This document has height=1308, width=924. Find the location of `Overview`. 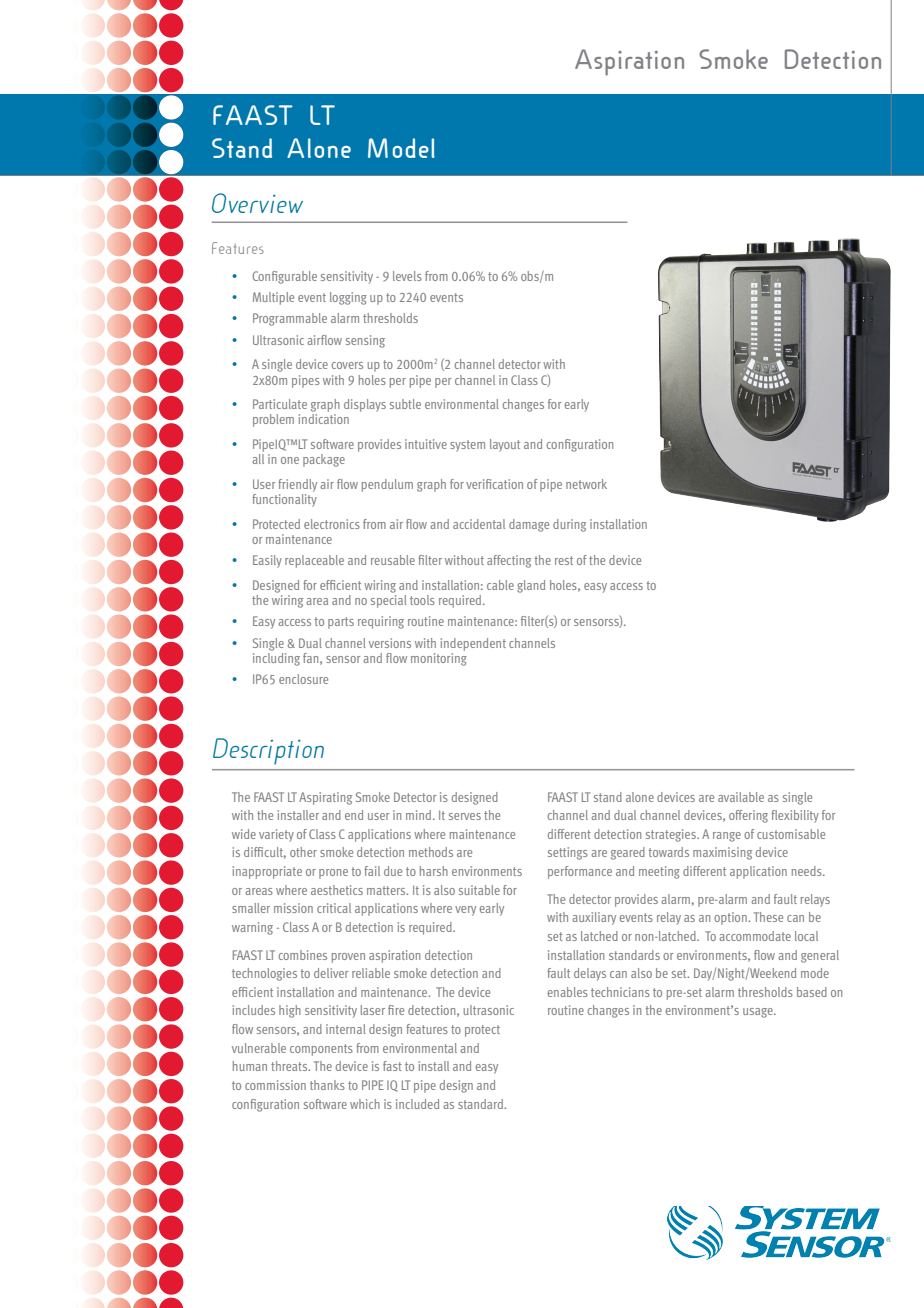

Overview is located at coordinates (257, 203).
